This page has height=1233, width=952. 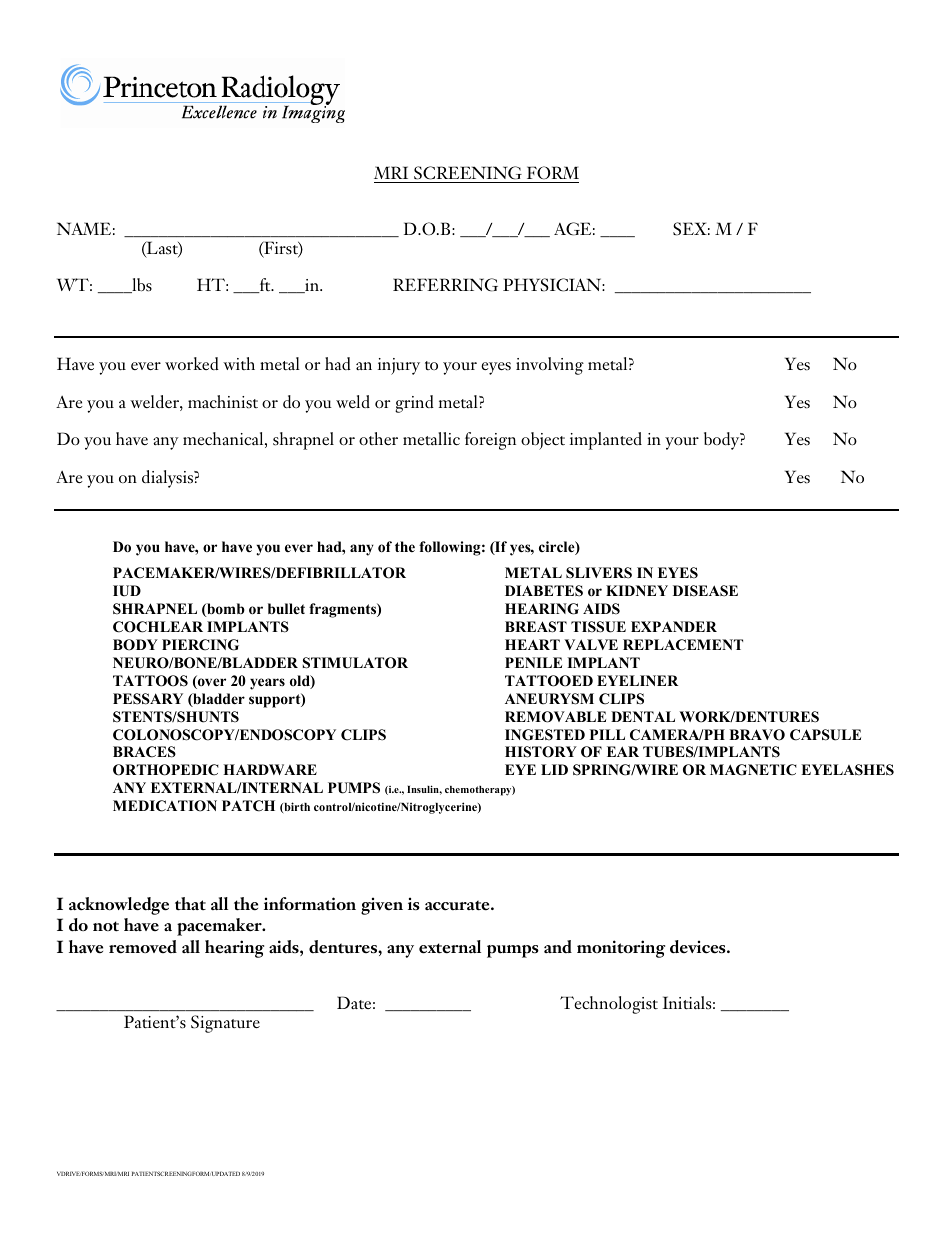 What do you see at coordinates (190, 903) in the page?
I see `that` at bounding box center [190, 903].
